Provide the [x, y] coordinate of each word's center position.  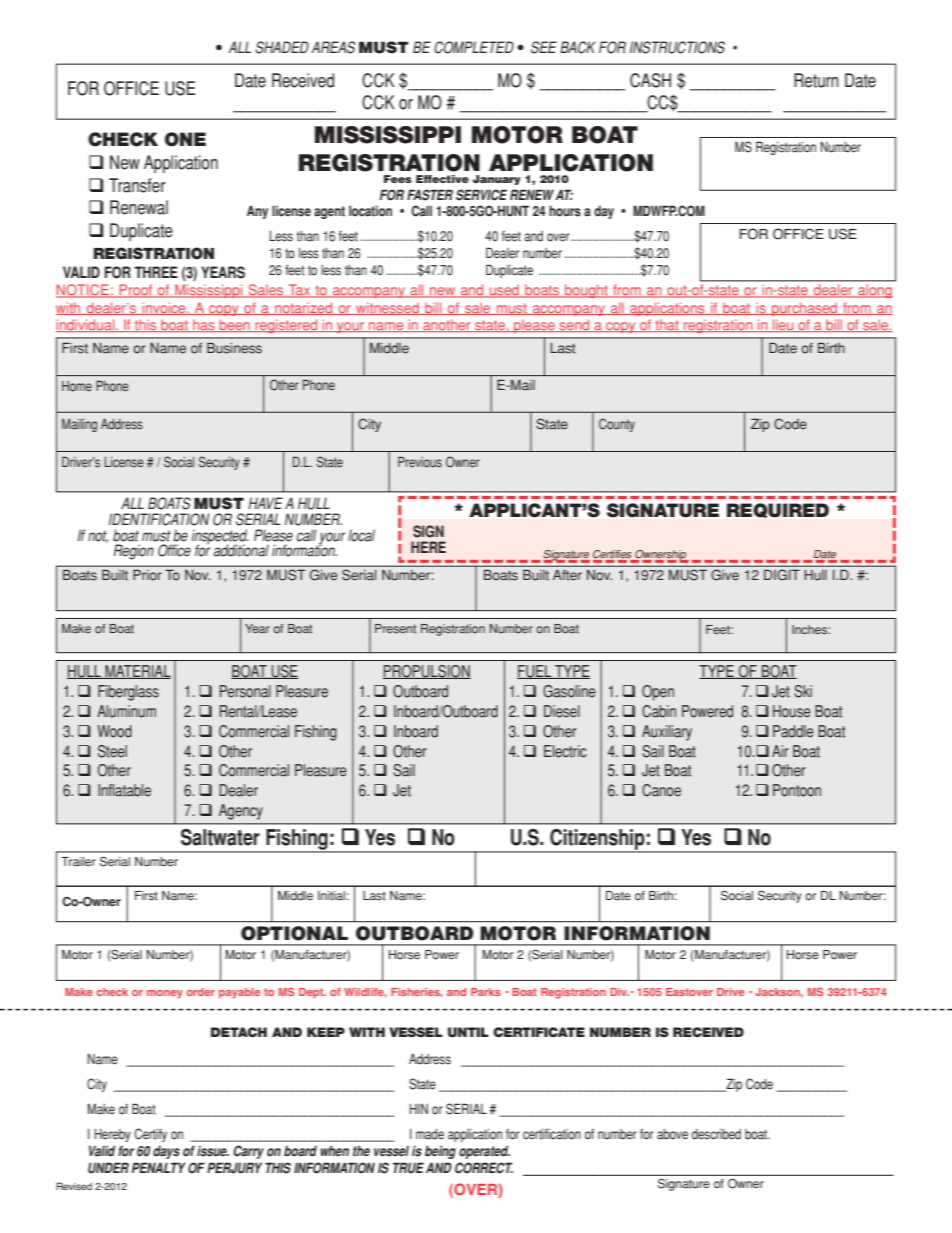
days [166, 1152]
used [505, 291]
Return [816, 80]
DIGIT [782, 575]
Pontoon [797, 790]
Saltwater [220, 837]
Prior [147, 575]
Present [395, 629]
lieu [783, 325]
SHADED [282, 47]
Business [234, 348]
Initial [331, 896]
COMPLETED [474, 47]
